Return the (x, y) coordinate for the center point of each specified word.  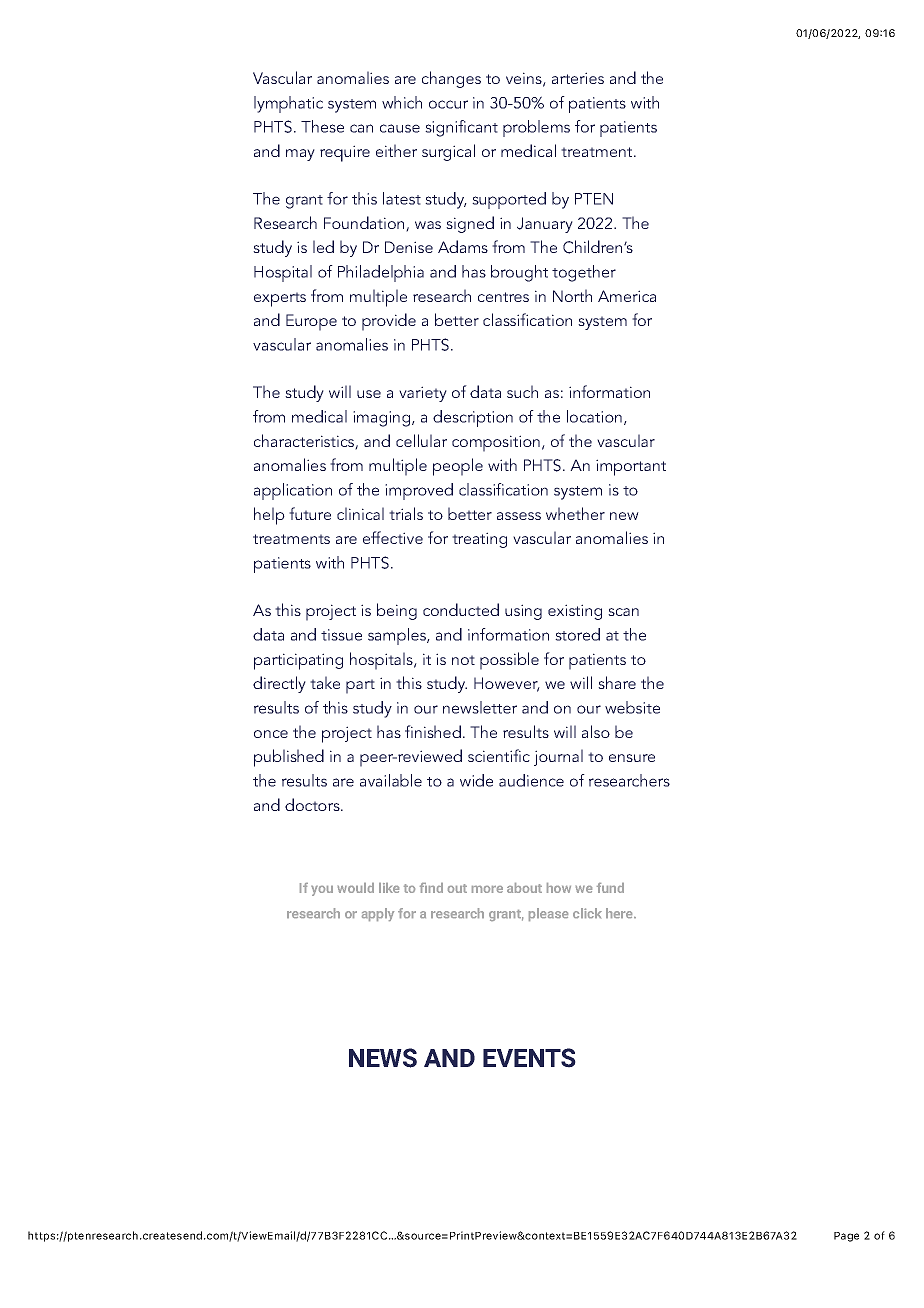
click (587, 913)
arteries (578, 78)
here (620, 913)
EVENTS (529, 1058)
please (548, 914)
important (631, 467)
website (632, 707)
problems (536, 128)
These (322, 126)
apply (378, 914)
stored (577, 634)
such (522, 391)
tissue (341, 635)
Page (846, 1237)
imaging (383, 419)
